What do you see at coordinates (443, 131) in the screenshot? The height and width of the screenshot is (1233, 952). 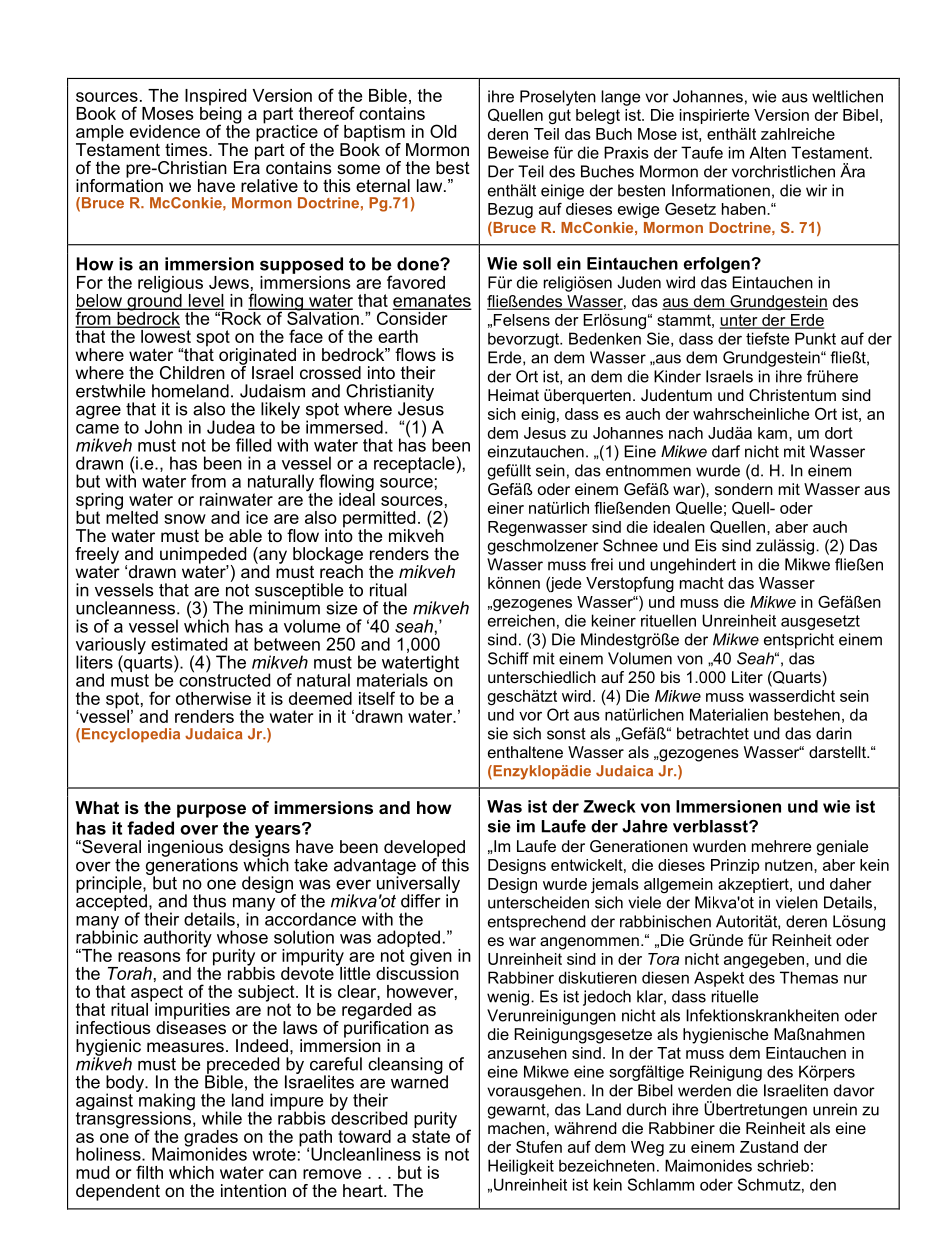 I see `Old` at bounding box center [443, 131].
